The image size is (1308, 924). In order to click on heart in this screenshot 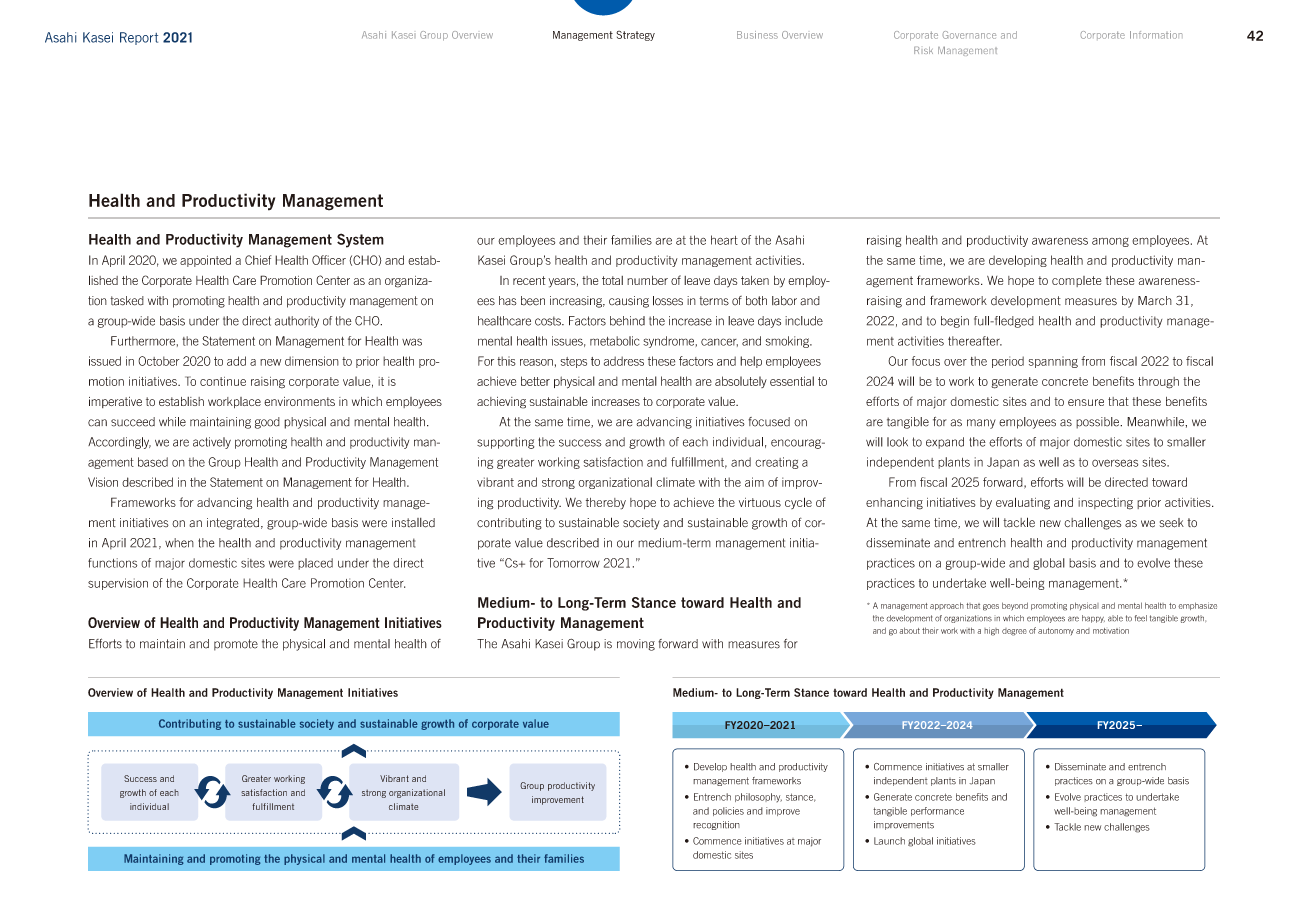, I will do `click(724, 240)`.
